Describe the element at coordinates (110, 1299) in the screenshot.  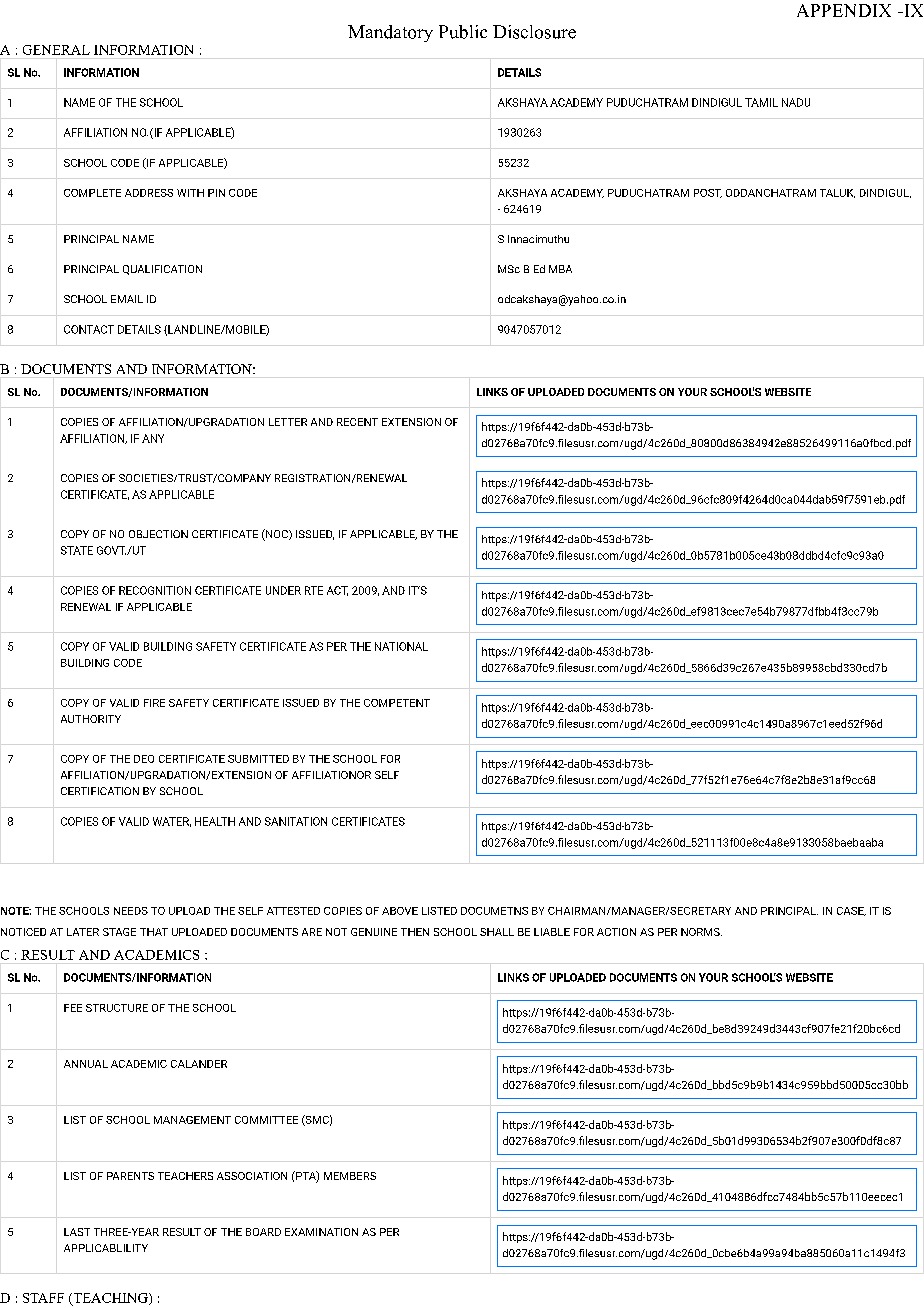
I see `TEACHING` at that location.
